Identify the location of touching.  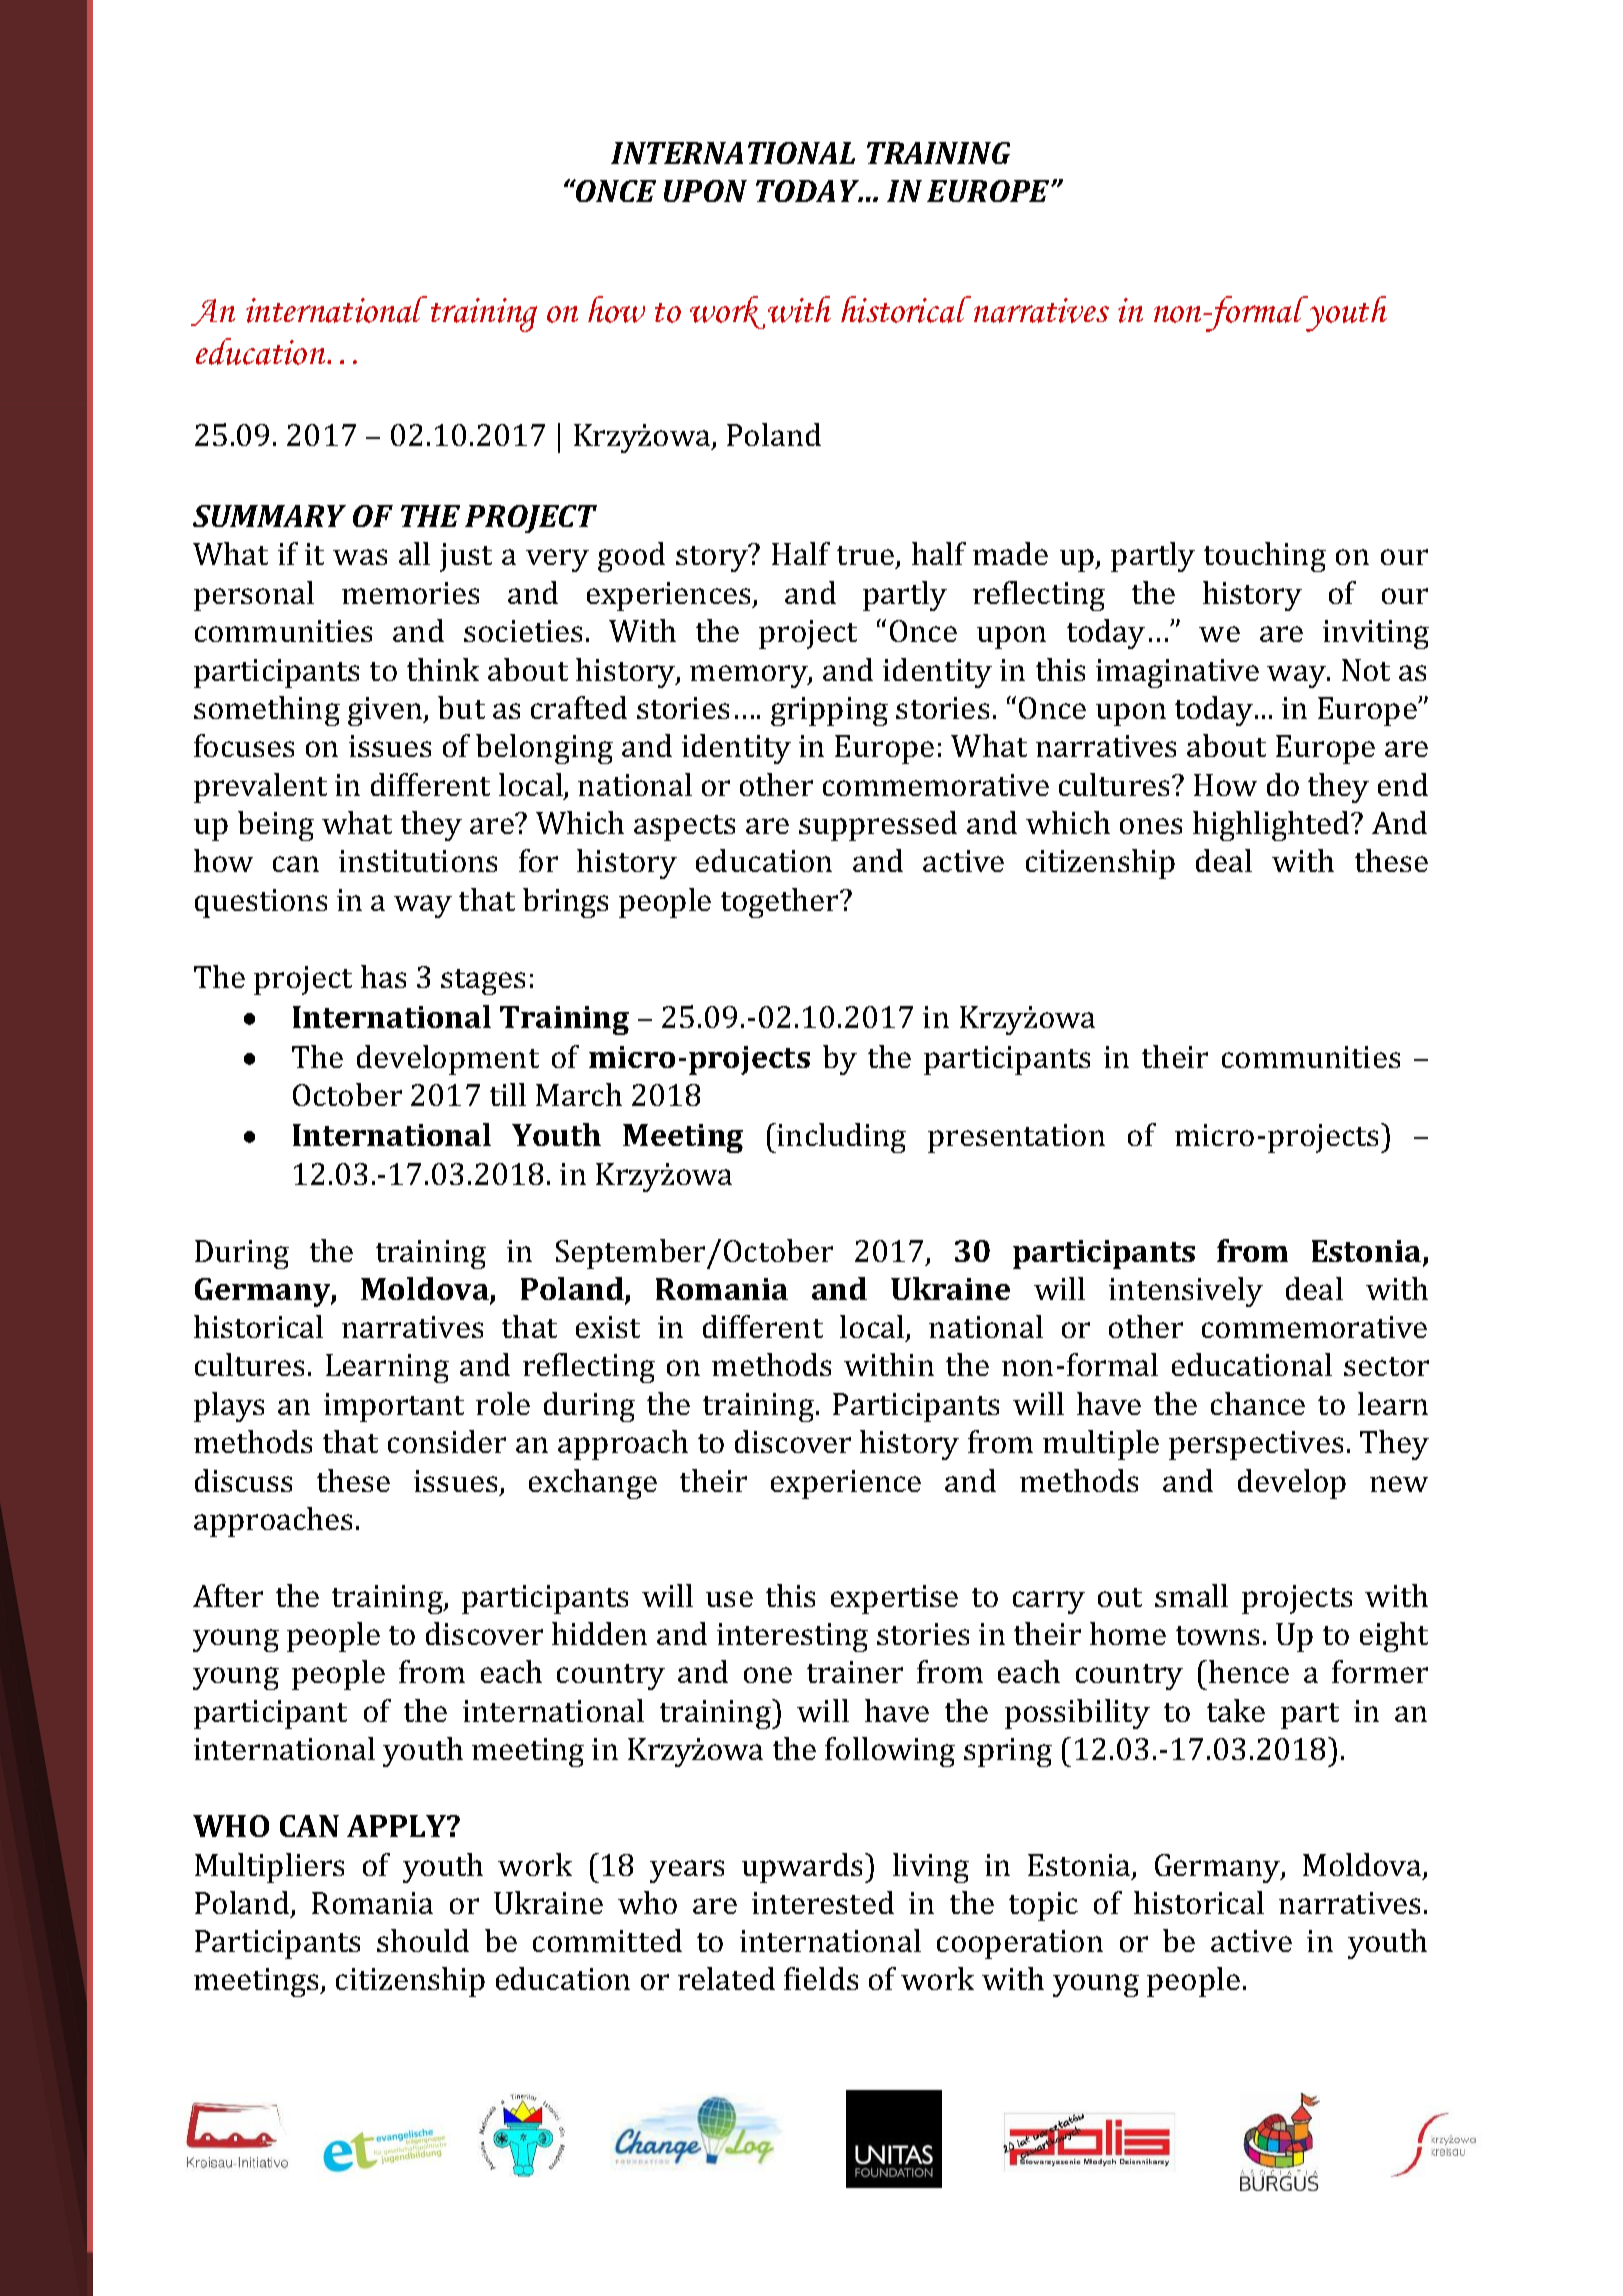
(1265, 557).
